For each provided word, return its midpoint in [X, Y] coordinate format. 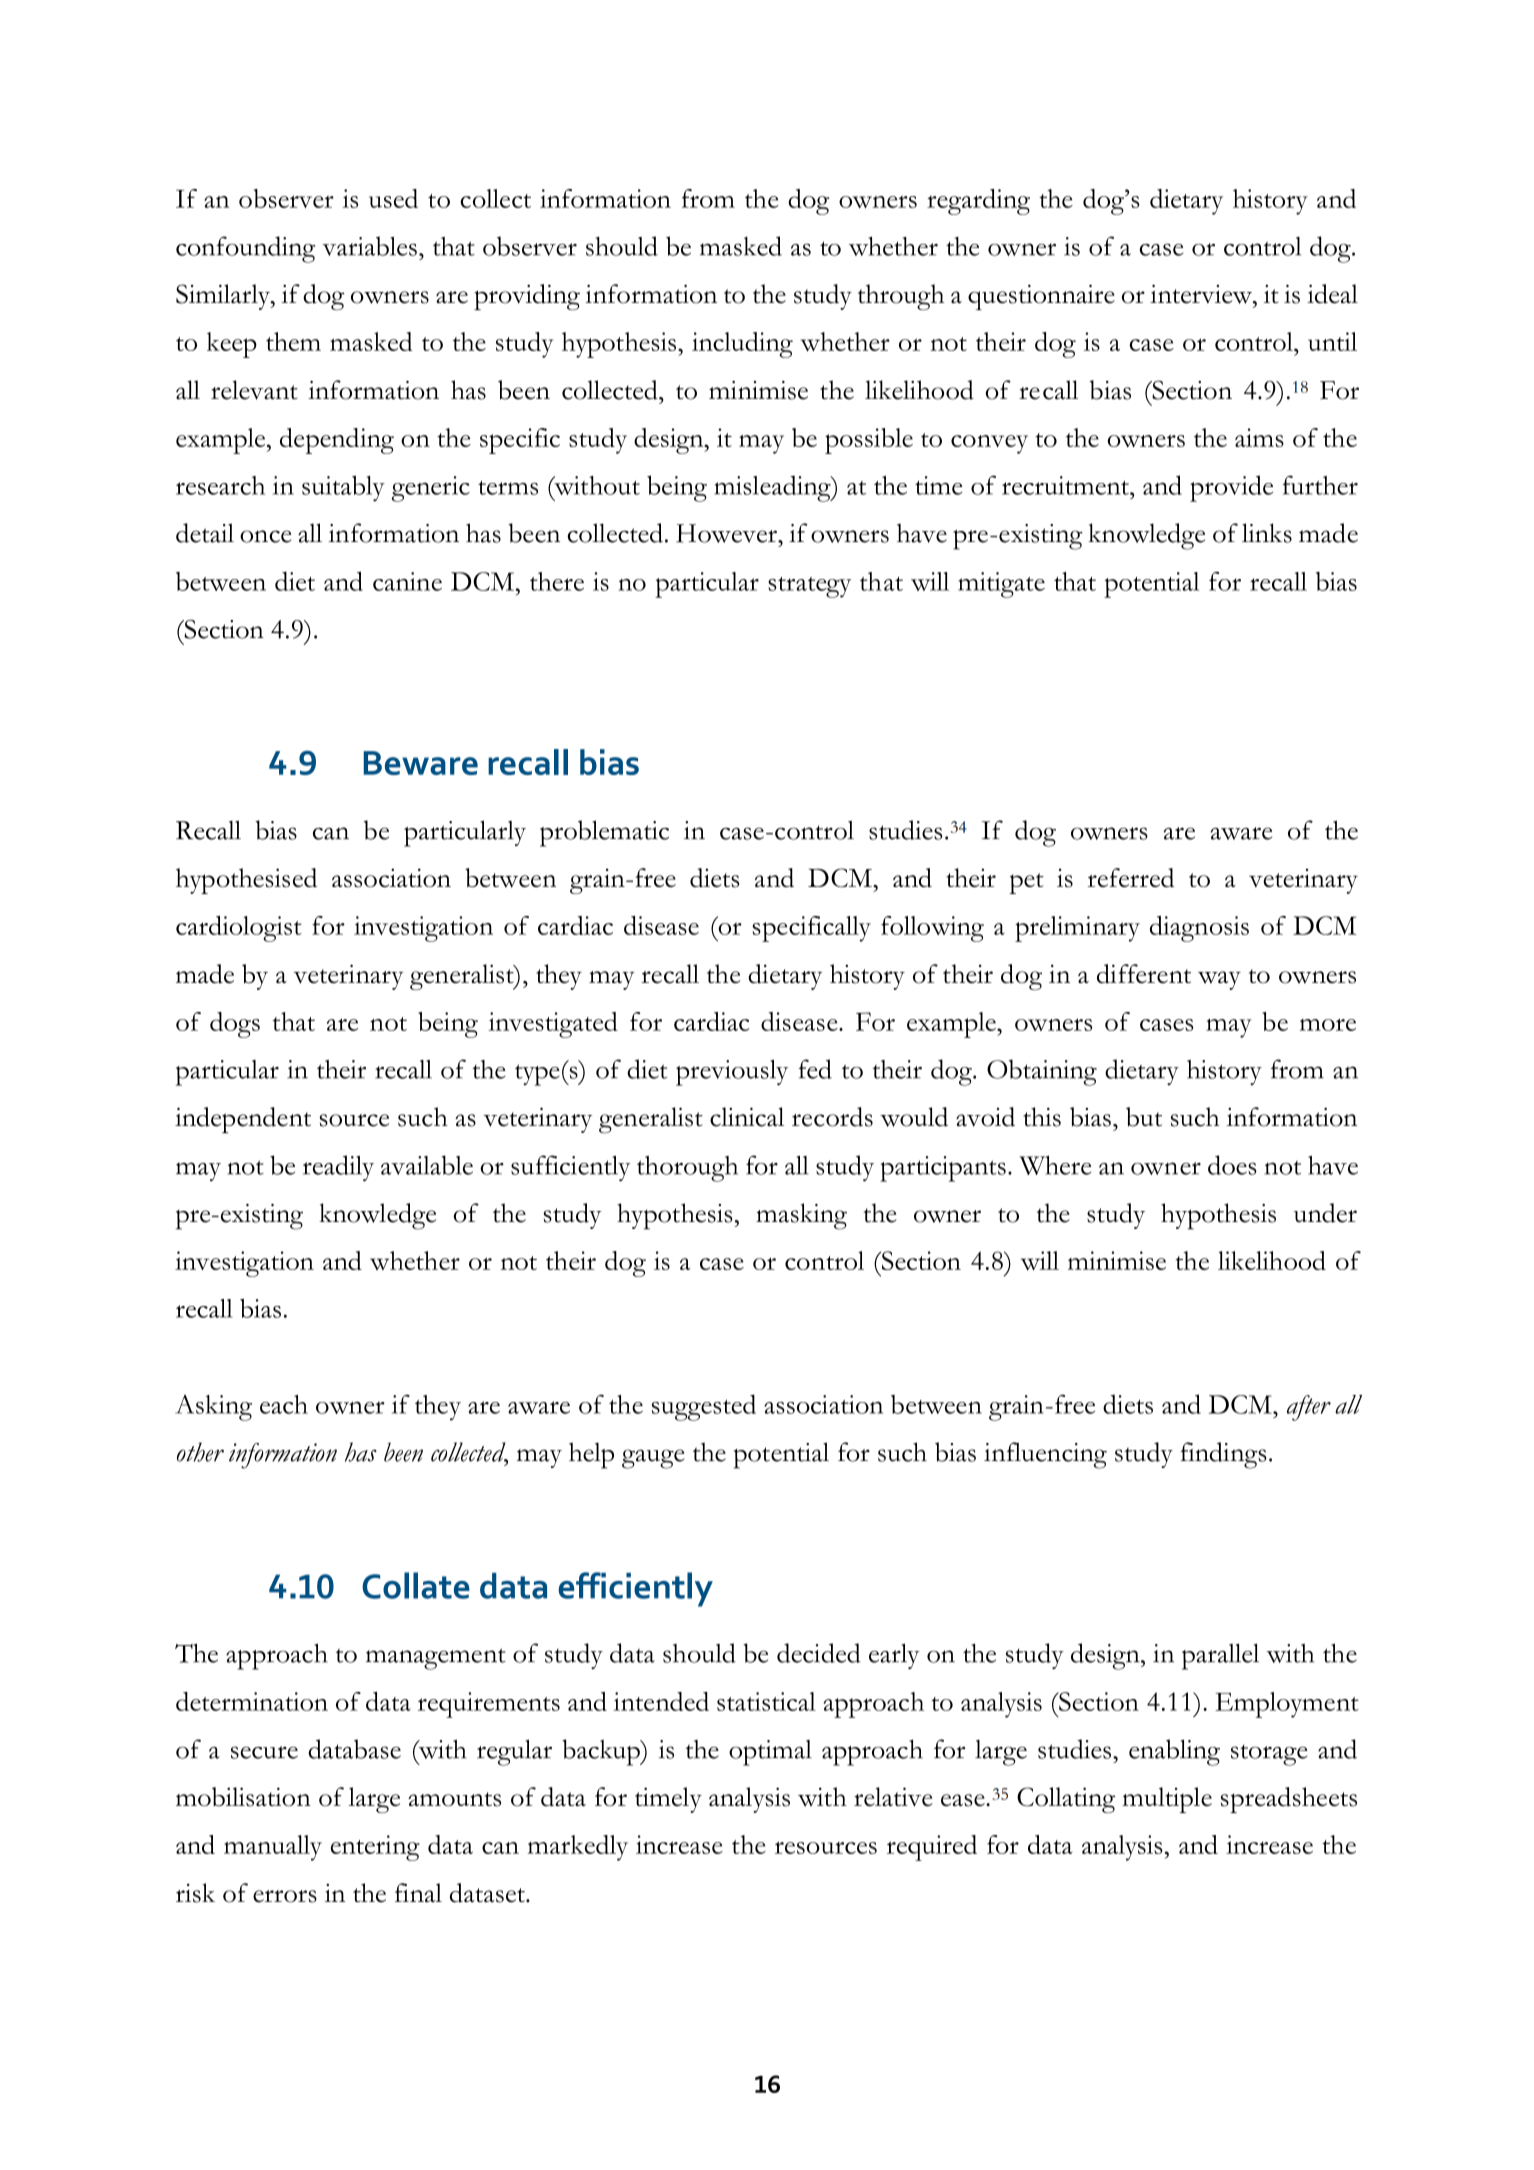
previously [732, 1073]
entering [375, 1848]
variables [369, 246]
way [1219, 980]
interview [1202, 294]
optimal [770, 1753]
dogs [235, 1025]
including [742, 345]
